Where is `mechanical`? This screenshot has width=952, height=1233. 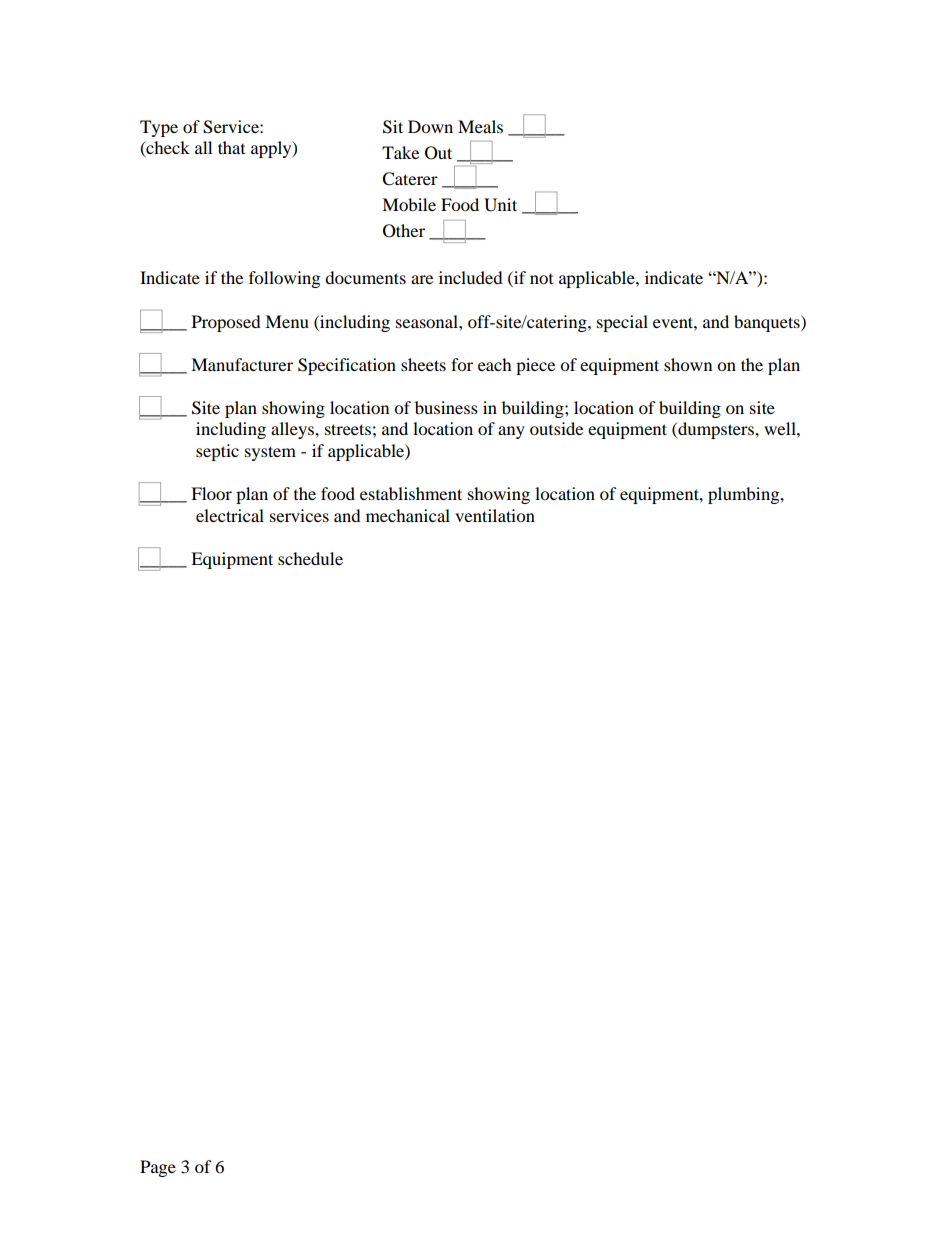
mechanical is located at coordinates (408, 515).
